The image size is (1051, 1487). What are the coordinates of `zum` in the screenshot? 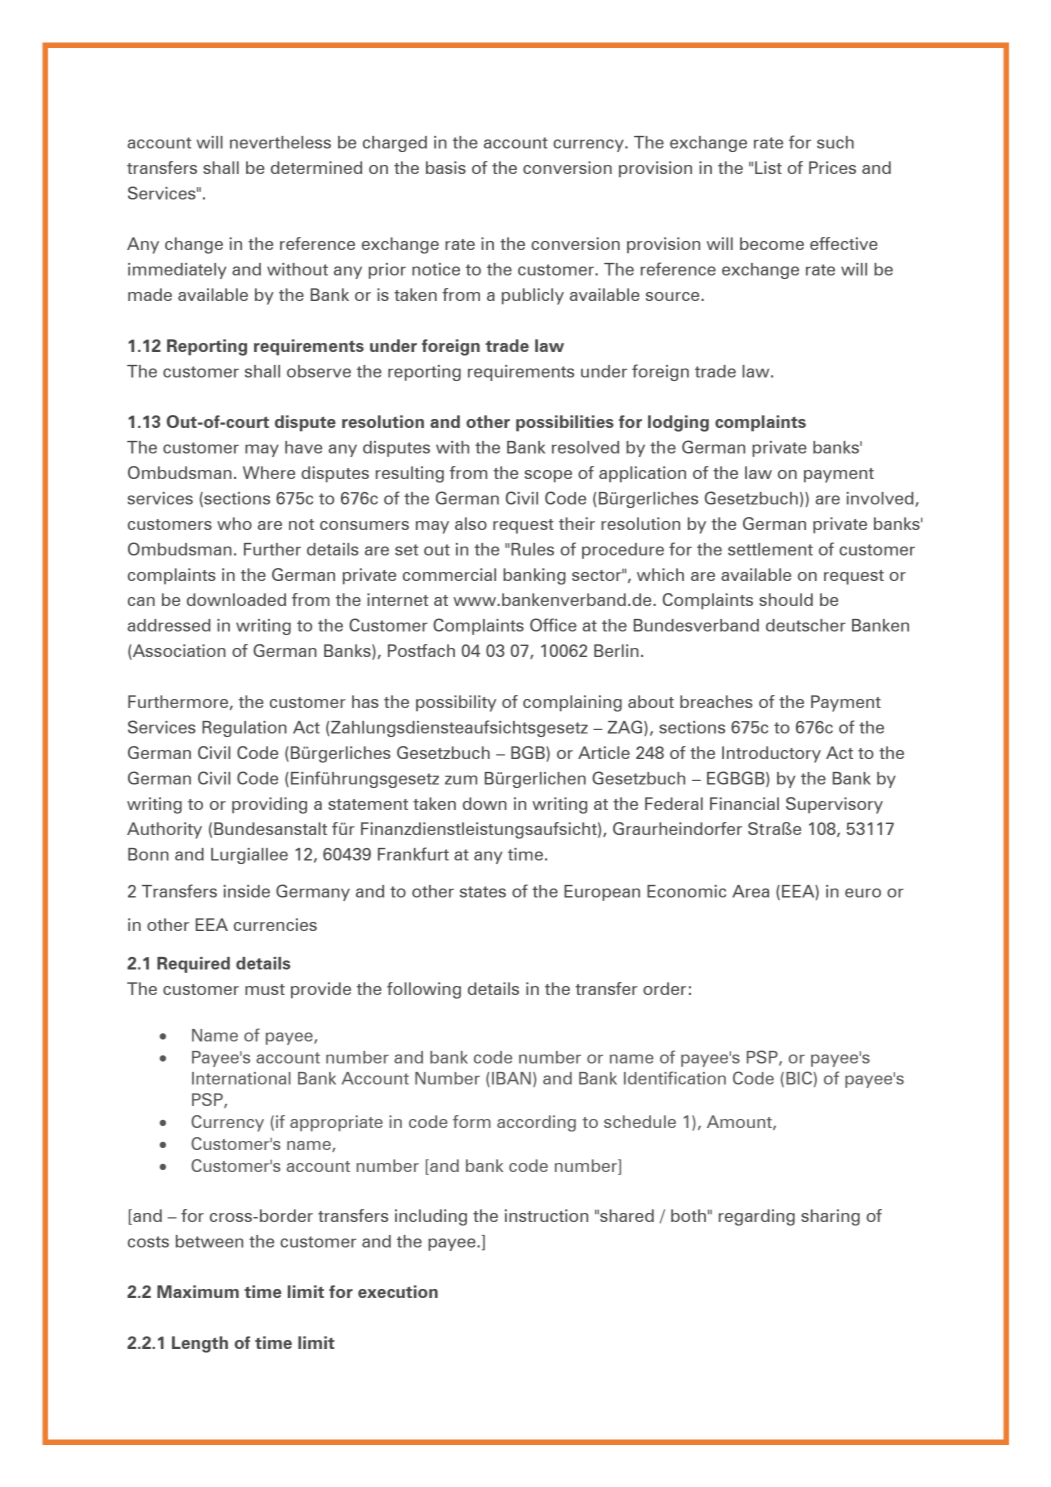 It's located at (461, 780).
